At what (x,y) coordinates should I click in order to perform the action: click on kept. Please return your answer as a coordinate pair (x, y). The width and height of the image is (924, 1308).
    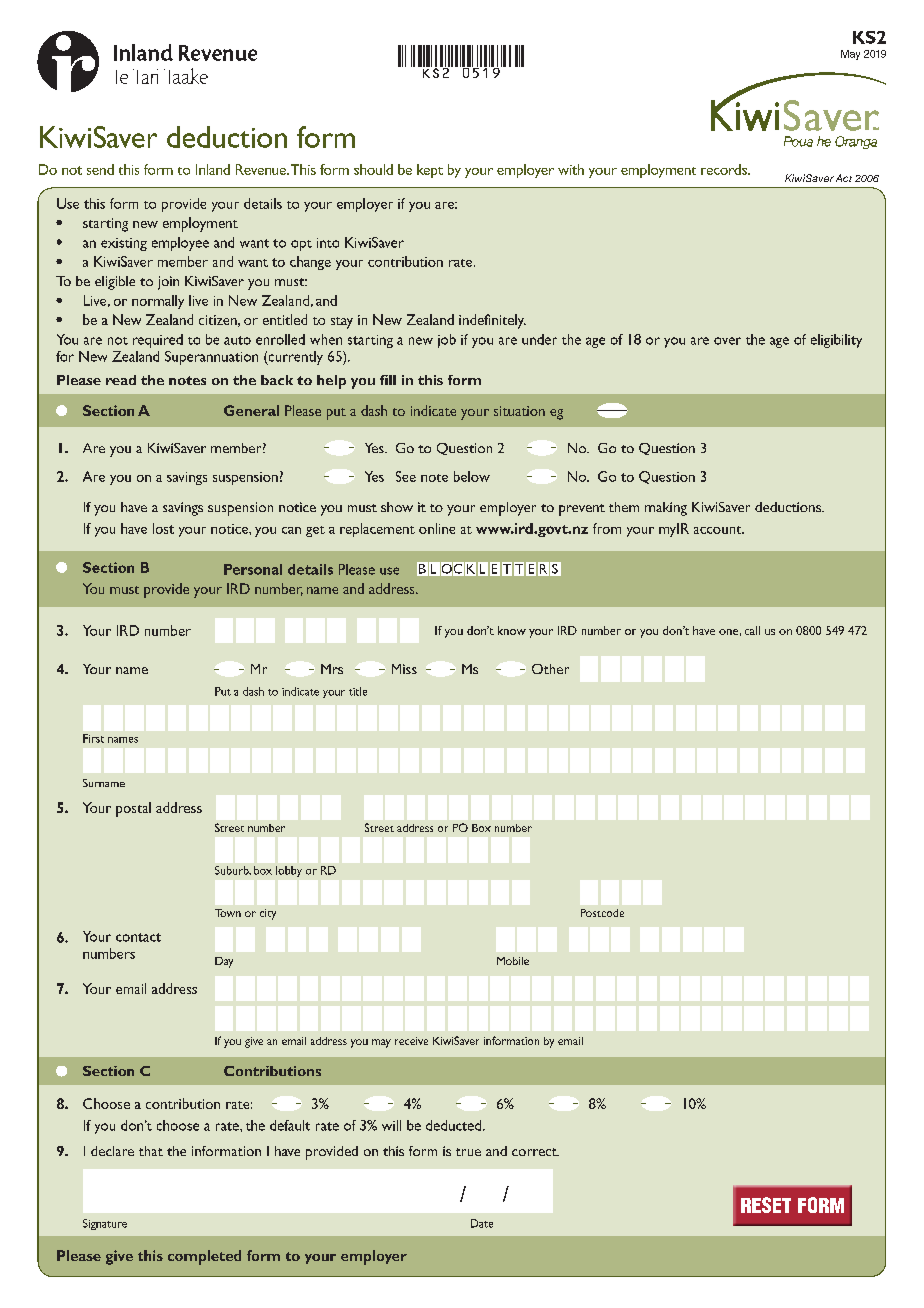
    Looking at the image, I should click on (430, 171).
